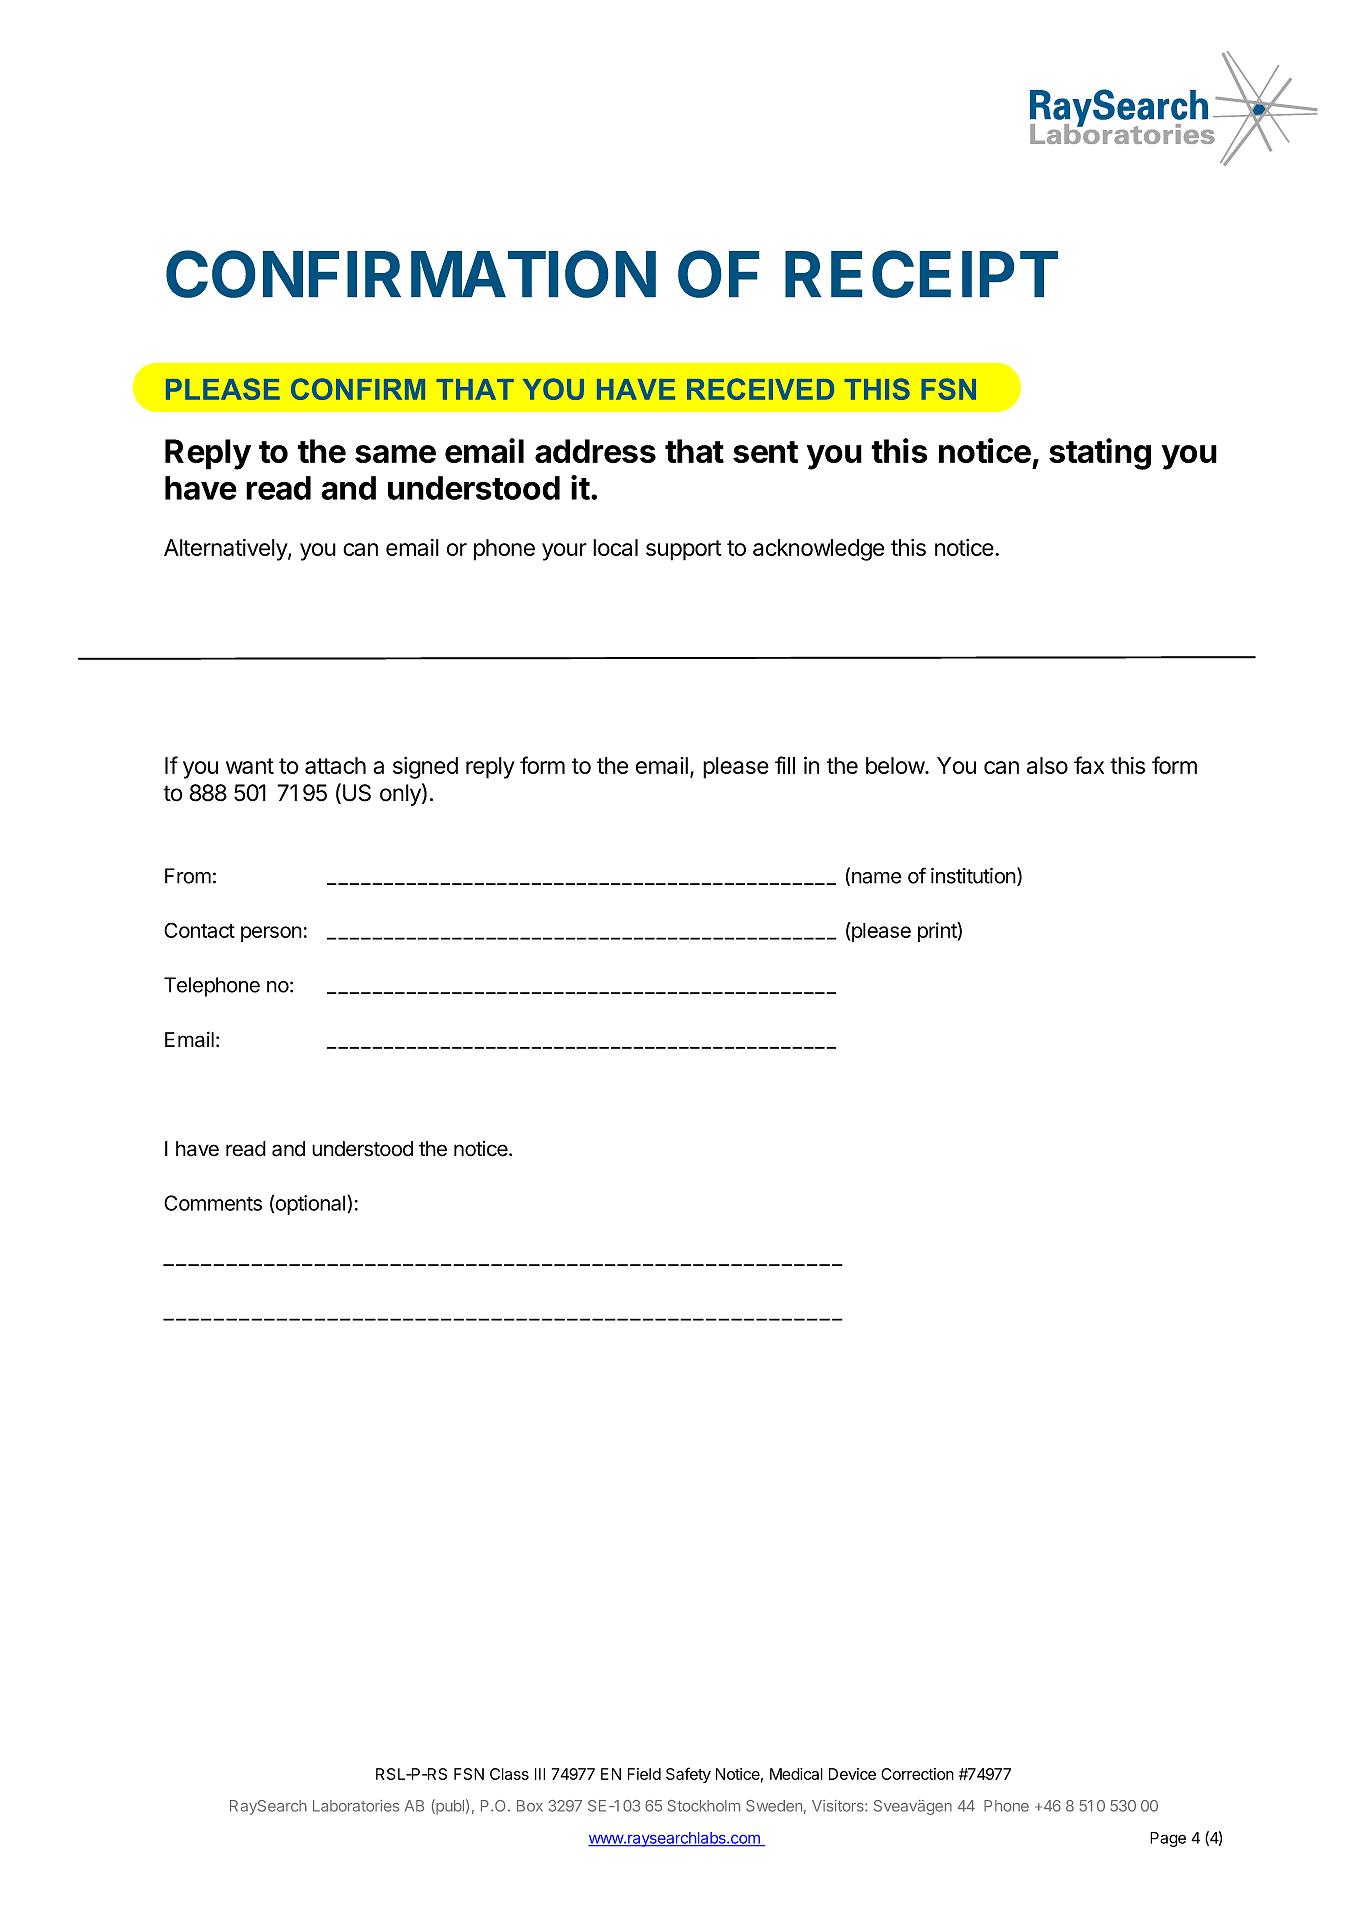  I want to click on Page, so click(1168, 1839).
